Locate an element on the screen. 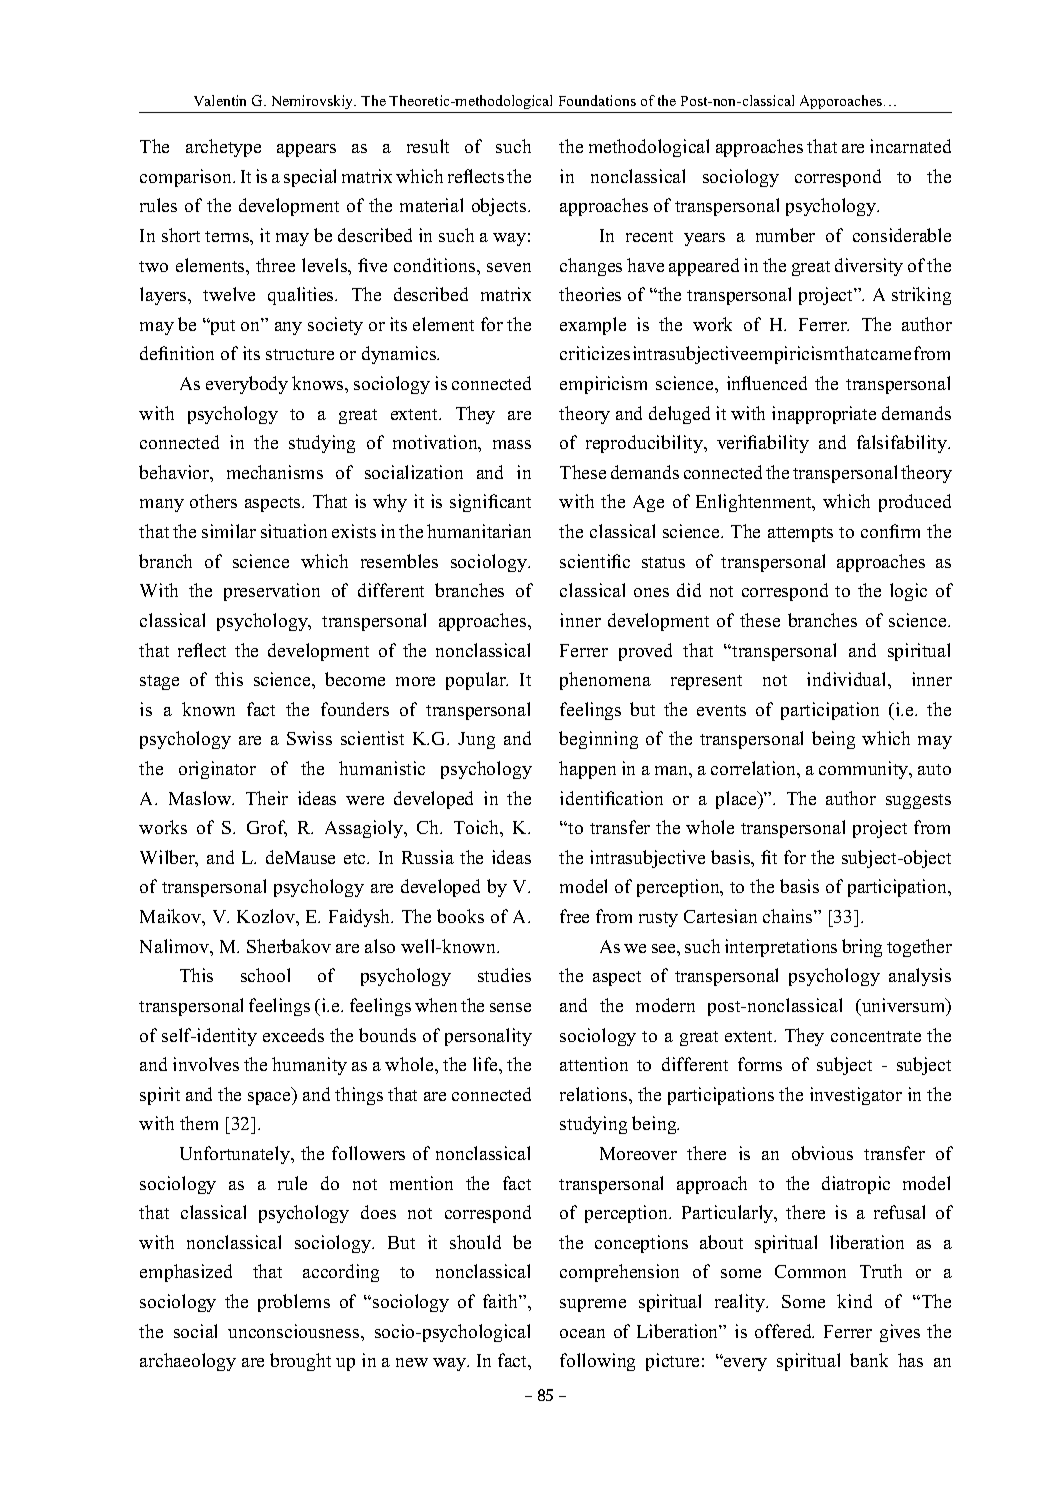  ocean is located at coordinates (582, 1333).
